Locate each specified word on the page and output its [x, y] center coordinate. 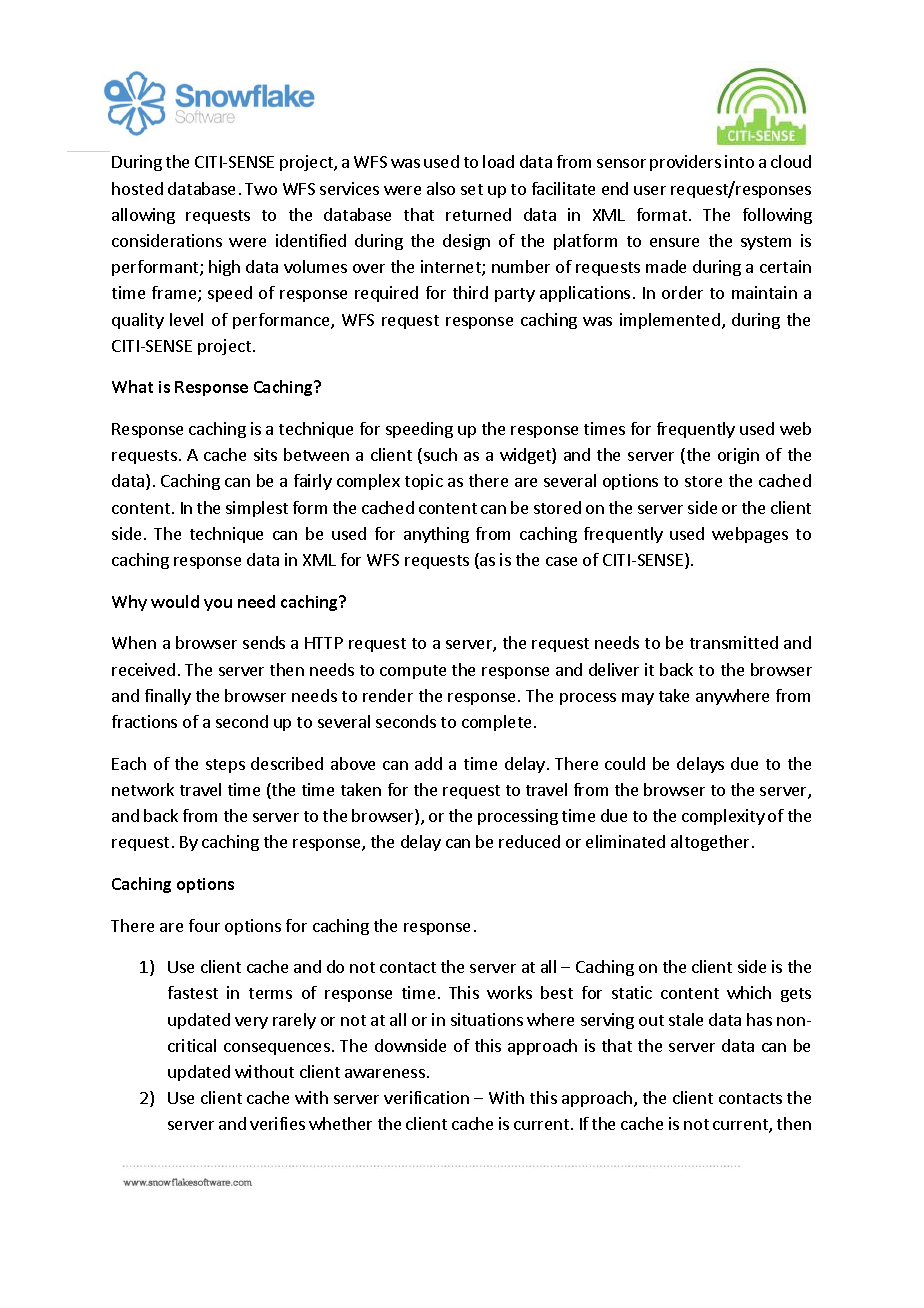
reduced [529, 841]
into [739, 161]
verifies [277, 1123]
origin [738, 456]
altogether [710, 843]
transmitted [734, 642]
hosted [137, 188]
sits [265, 454]
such [440, 454]
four [204, 925]
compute [413, 672]
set [472, 189]
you [218, 605]
